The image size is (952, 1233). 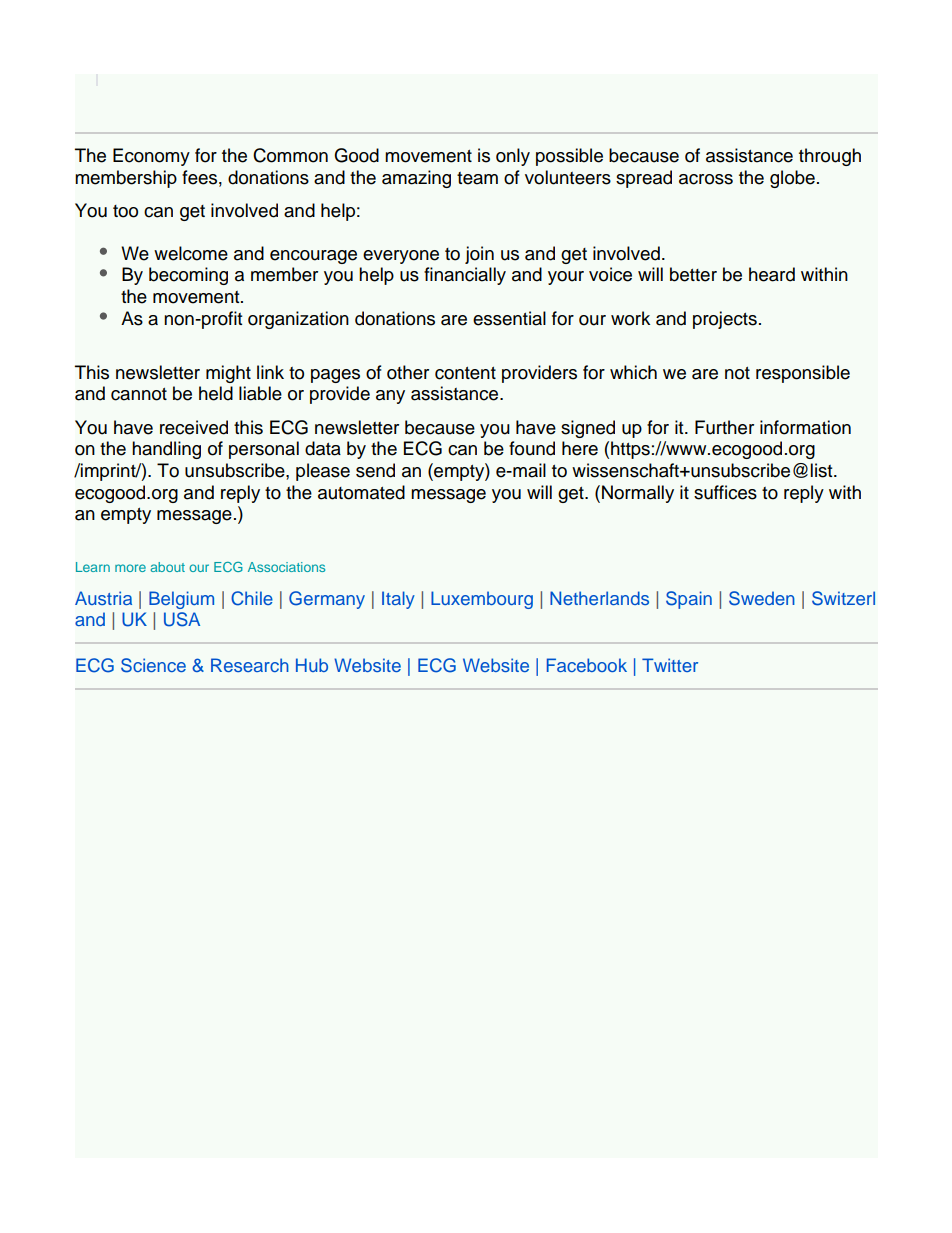 What do you see at coordinates (670, 665) in the screenshot?
I see `Twitter` at bounding box center [670, 665].
